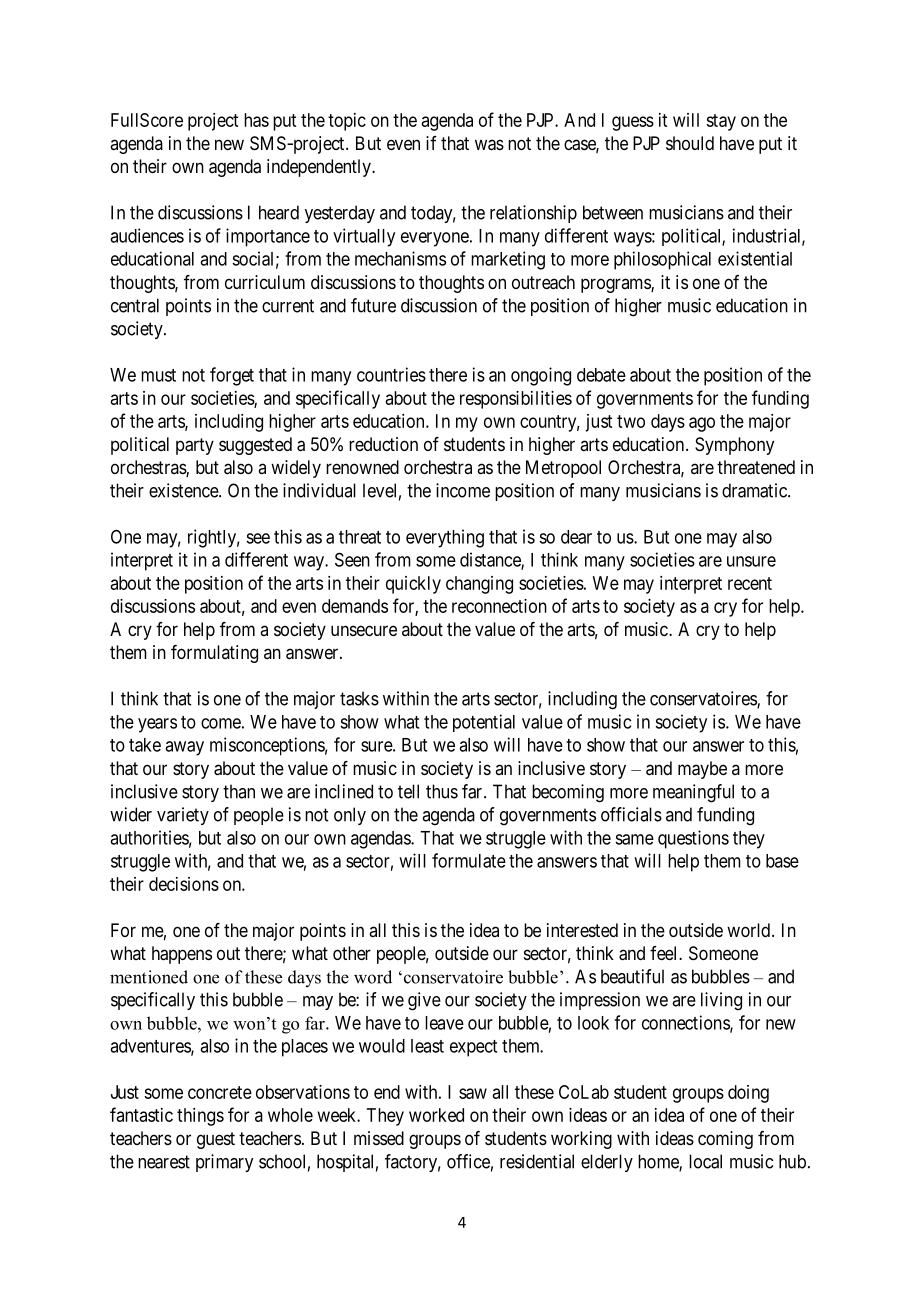 The height and width of the page is (1308, 924). What do you see at coordinates (750, 583) in the page?
I see `recent` at bounding box center [750, 583].
